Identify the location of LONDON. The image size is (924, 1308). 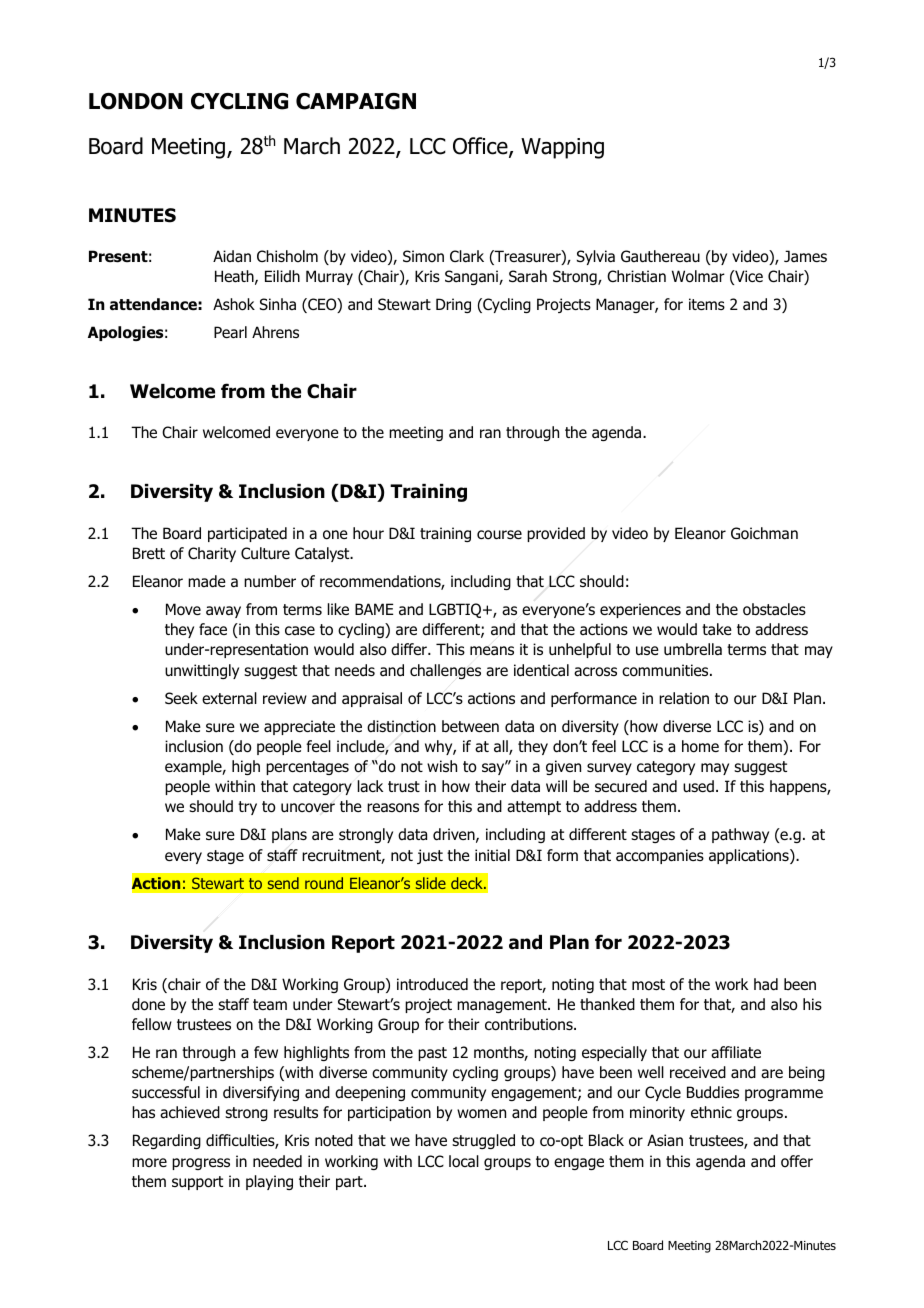
(136, 101).
